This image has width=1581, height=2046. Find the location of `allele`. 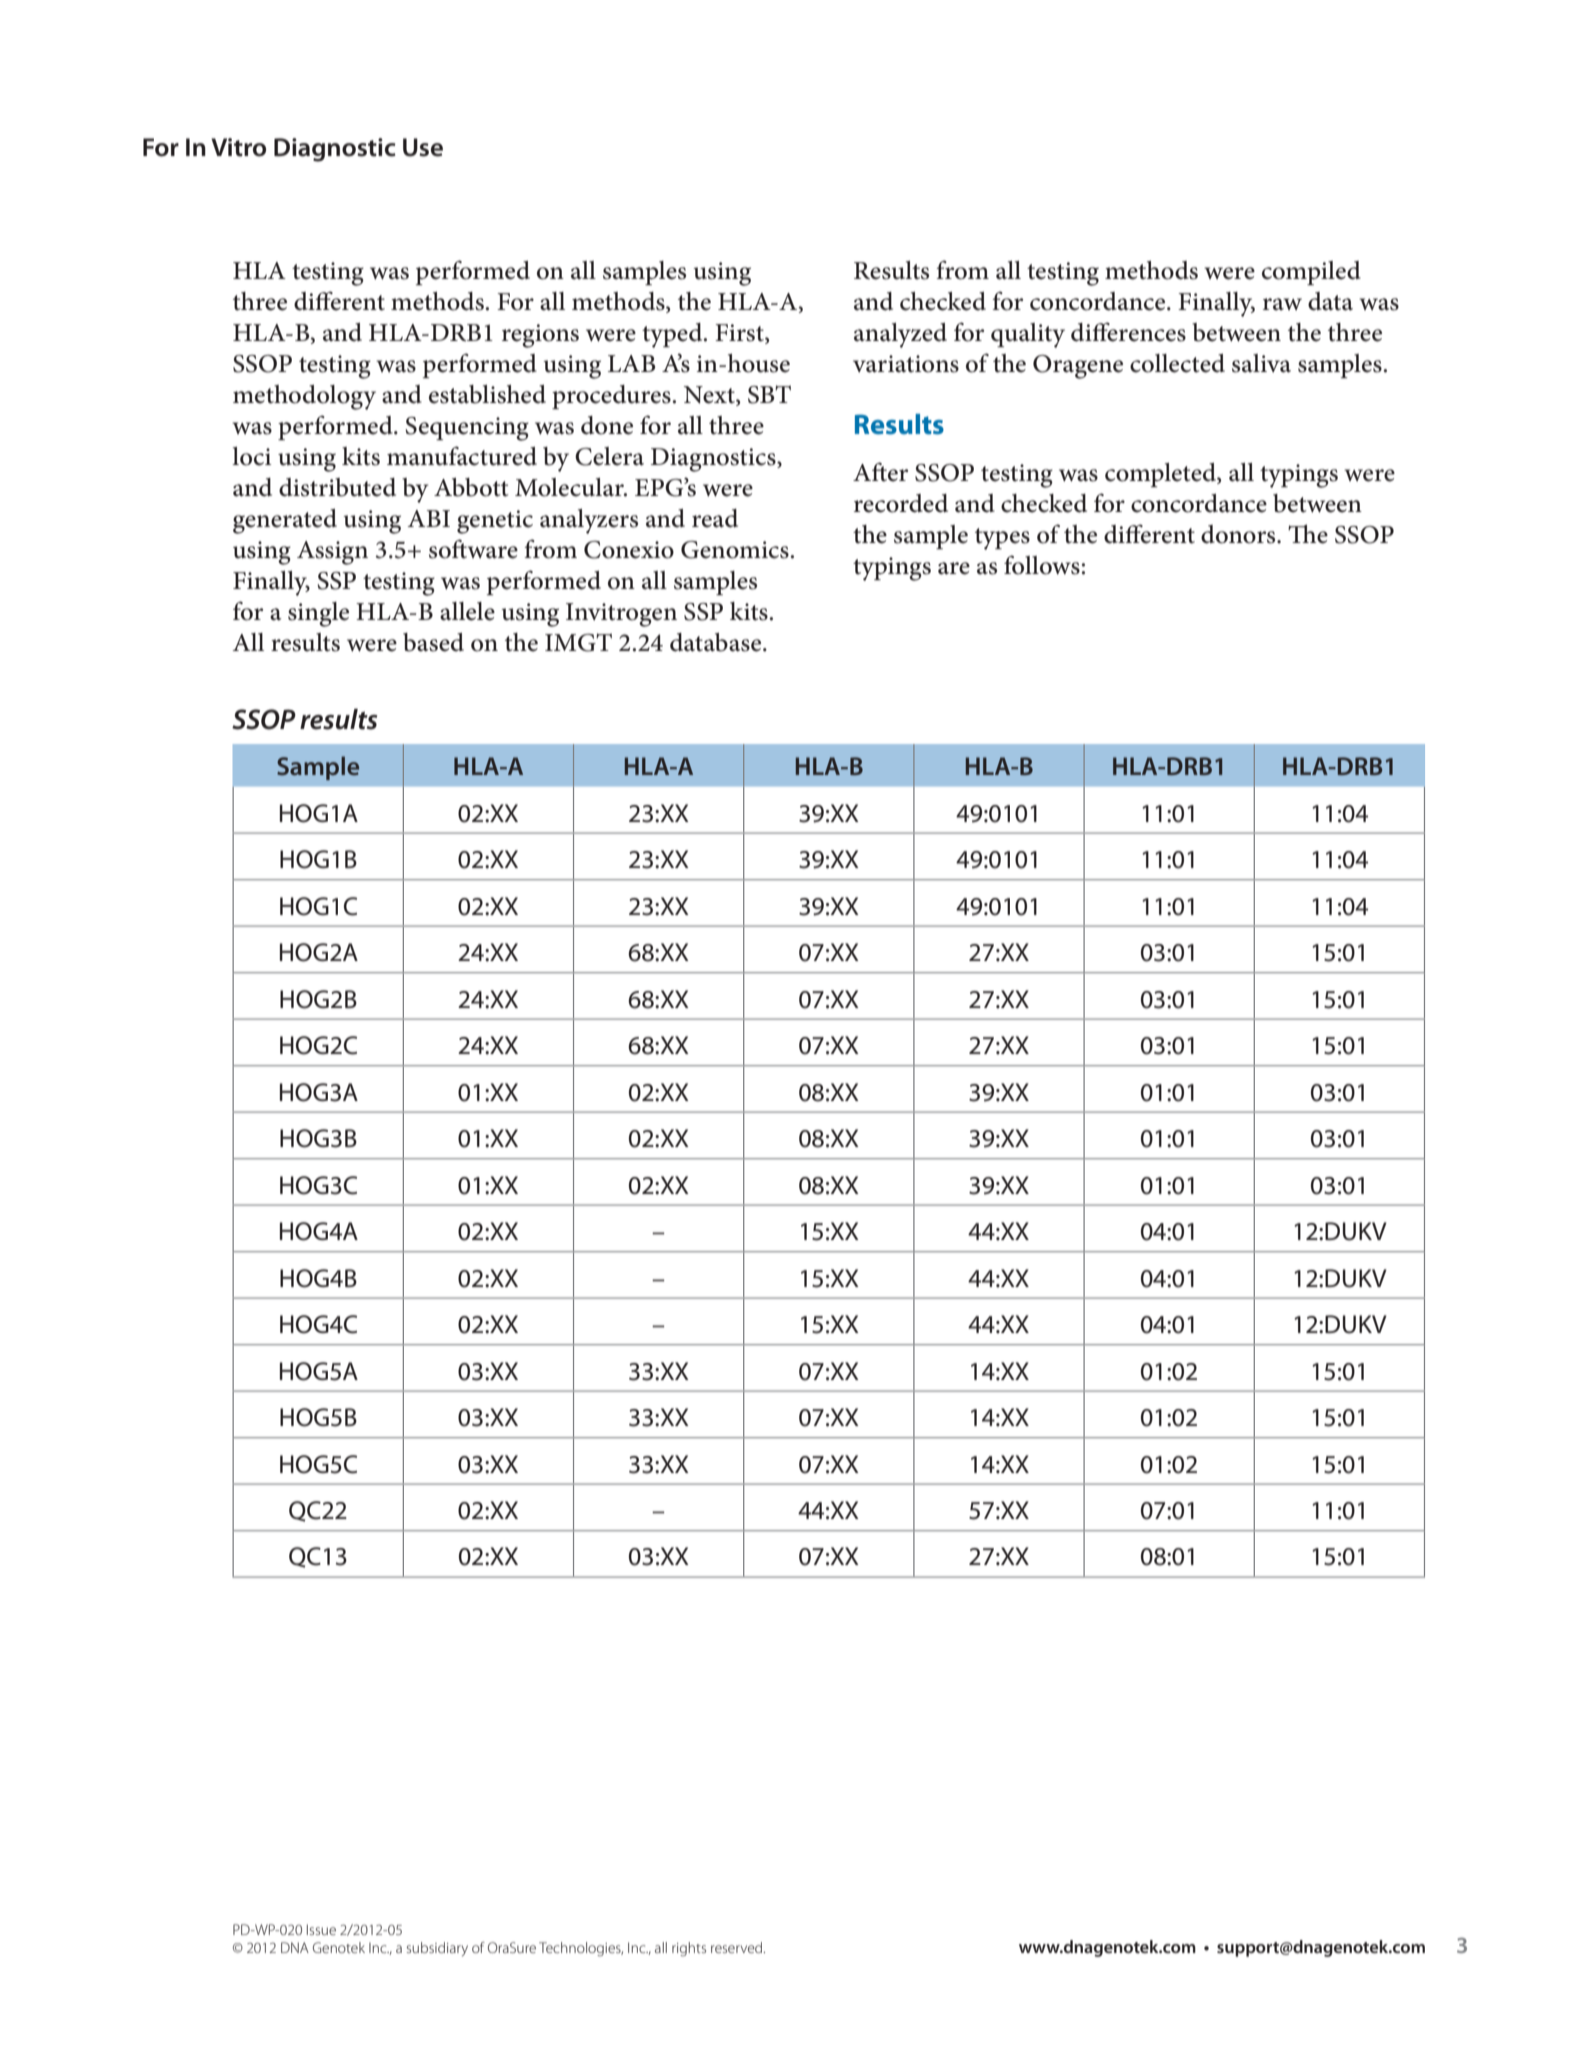

allele is located at coordinates (467, 611).
